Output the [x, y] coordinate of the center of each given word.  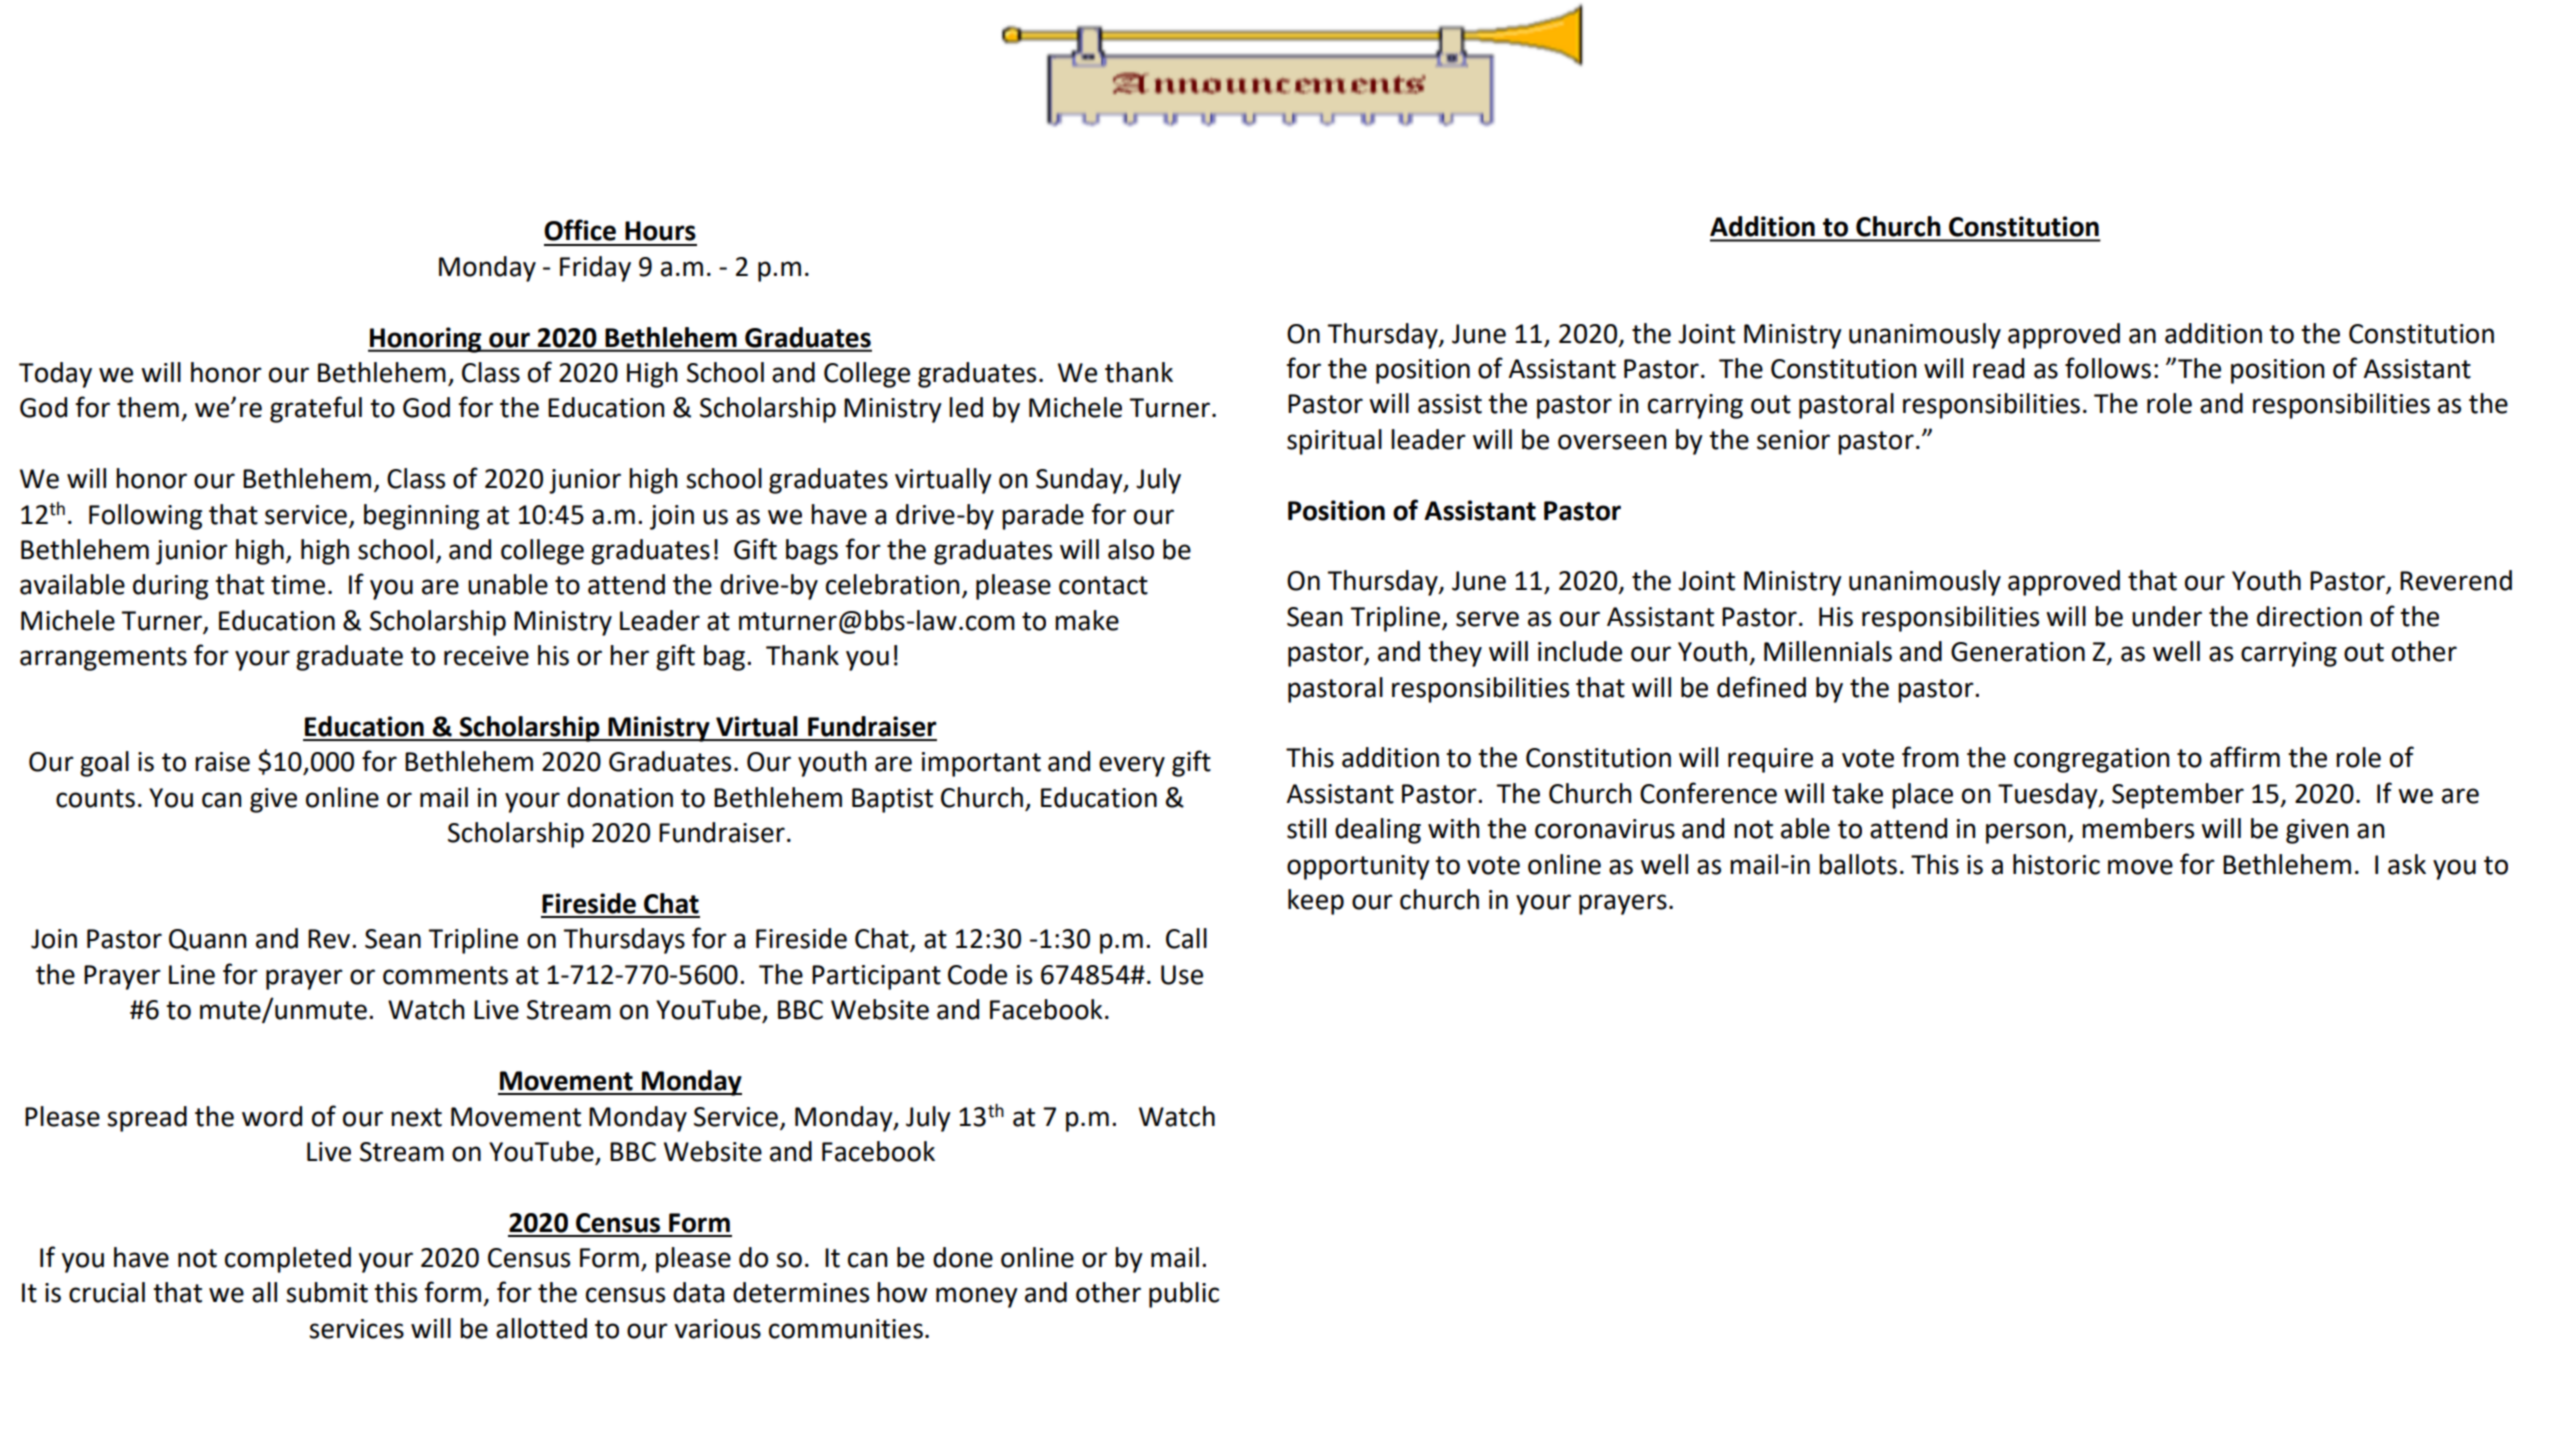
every [1132, 766]
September [2178, 796]
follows [2108, 368]
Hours [660, 231]
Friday [595, 269]
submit [327, 1292]
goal [104, 764]
